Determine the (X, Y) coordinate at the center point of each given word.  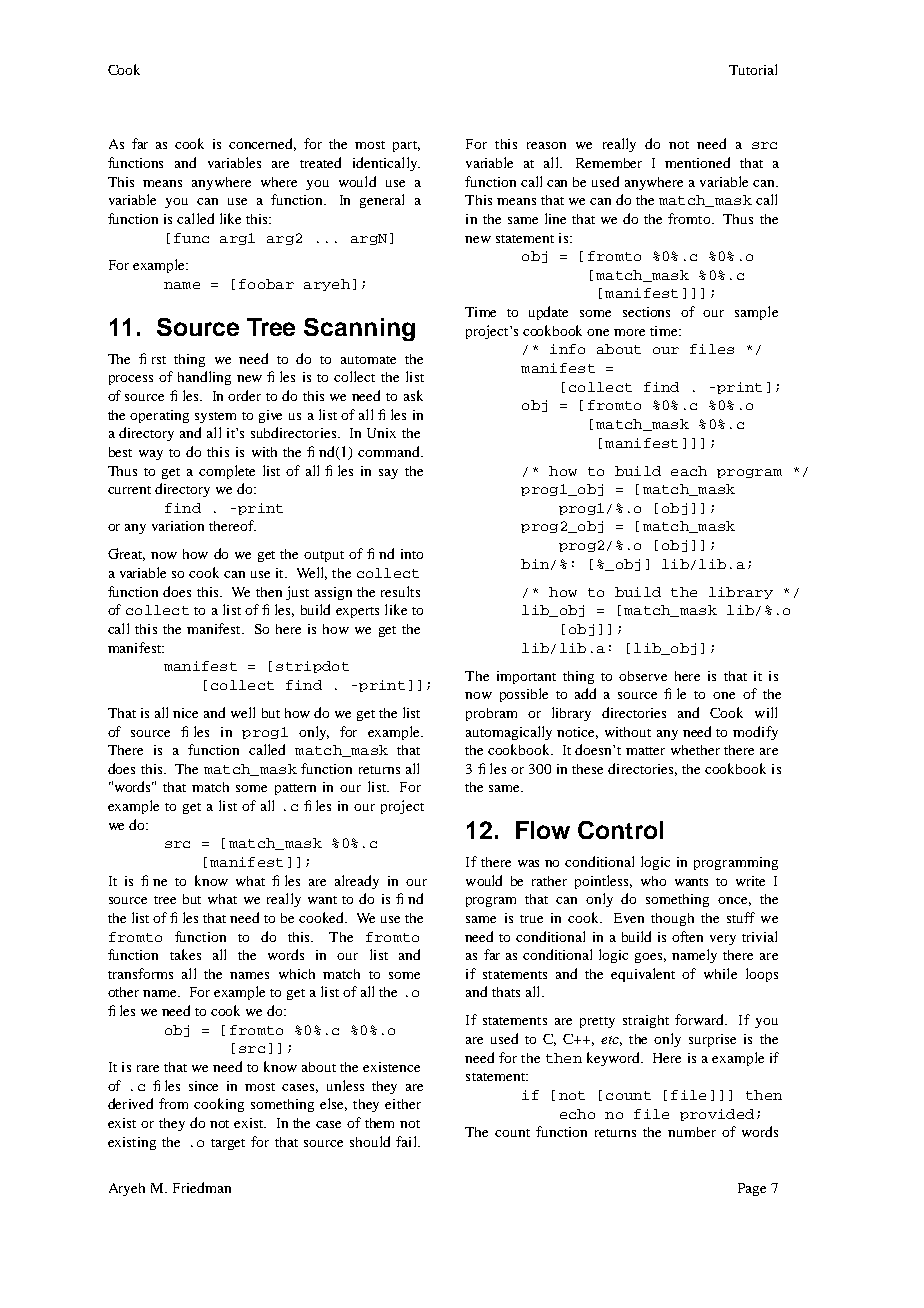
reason (546, 145)
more (629, 332)
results (400, 591)
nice (185, 713)
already (357, 882)
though (672, 919)
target (228, 1144)
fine (154, 880)
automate (368, 360)
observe (643, 676)
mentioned (697, 162)
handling (204, 378)
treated (320, 162)
